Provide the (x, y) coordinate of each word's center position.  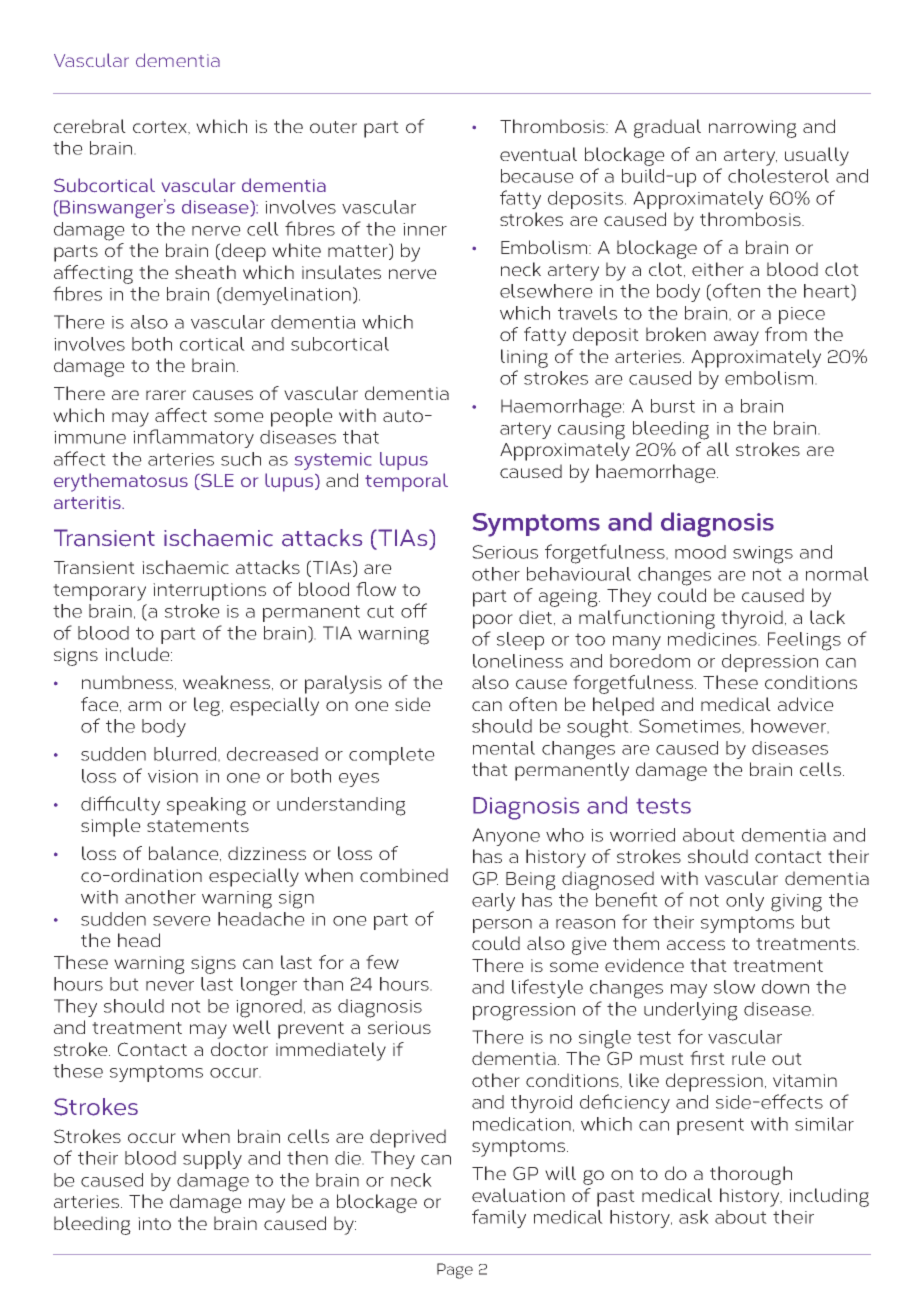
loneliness (518, 661)
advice (806, 704)
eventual (538, 154)
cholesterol (778, 176)
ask (694, 1217)
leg (207, 706)
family (499, 1218)
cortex (161, 128)
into (154, 1223)
